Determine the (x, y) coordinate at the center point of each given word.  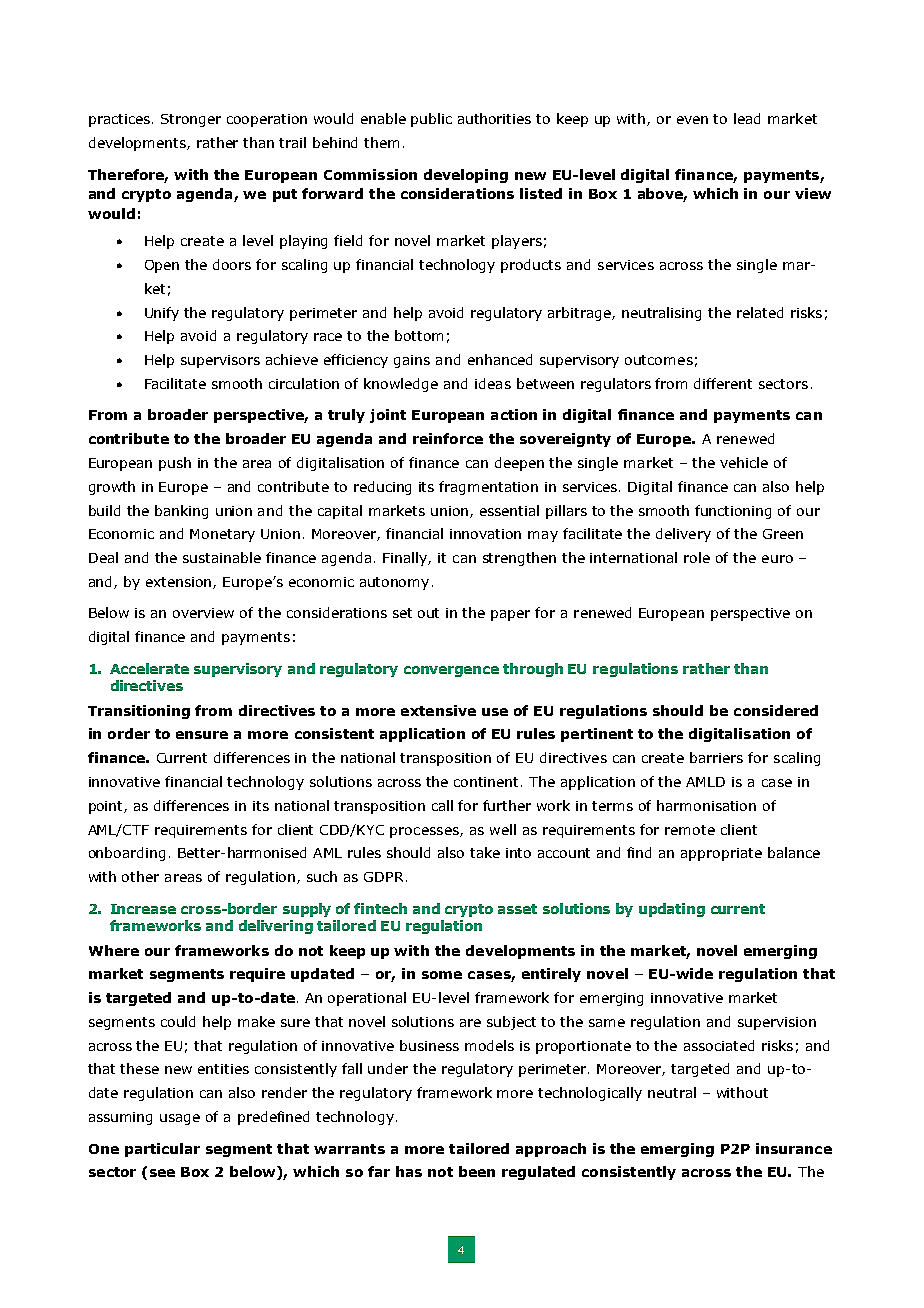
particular (162, 1150)
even (692, 120)
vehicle (744, 462)
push (175, 464)
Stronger (191, 120)
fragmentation (488, 488)
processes (425, 832)
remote (690, 830)
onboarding (127, 854)
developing (466, 176)
